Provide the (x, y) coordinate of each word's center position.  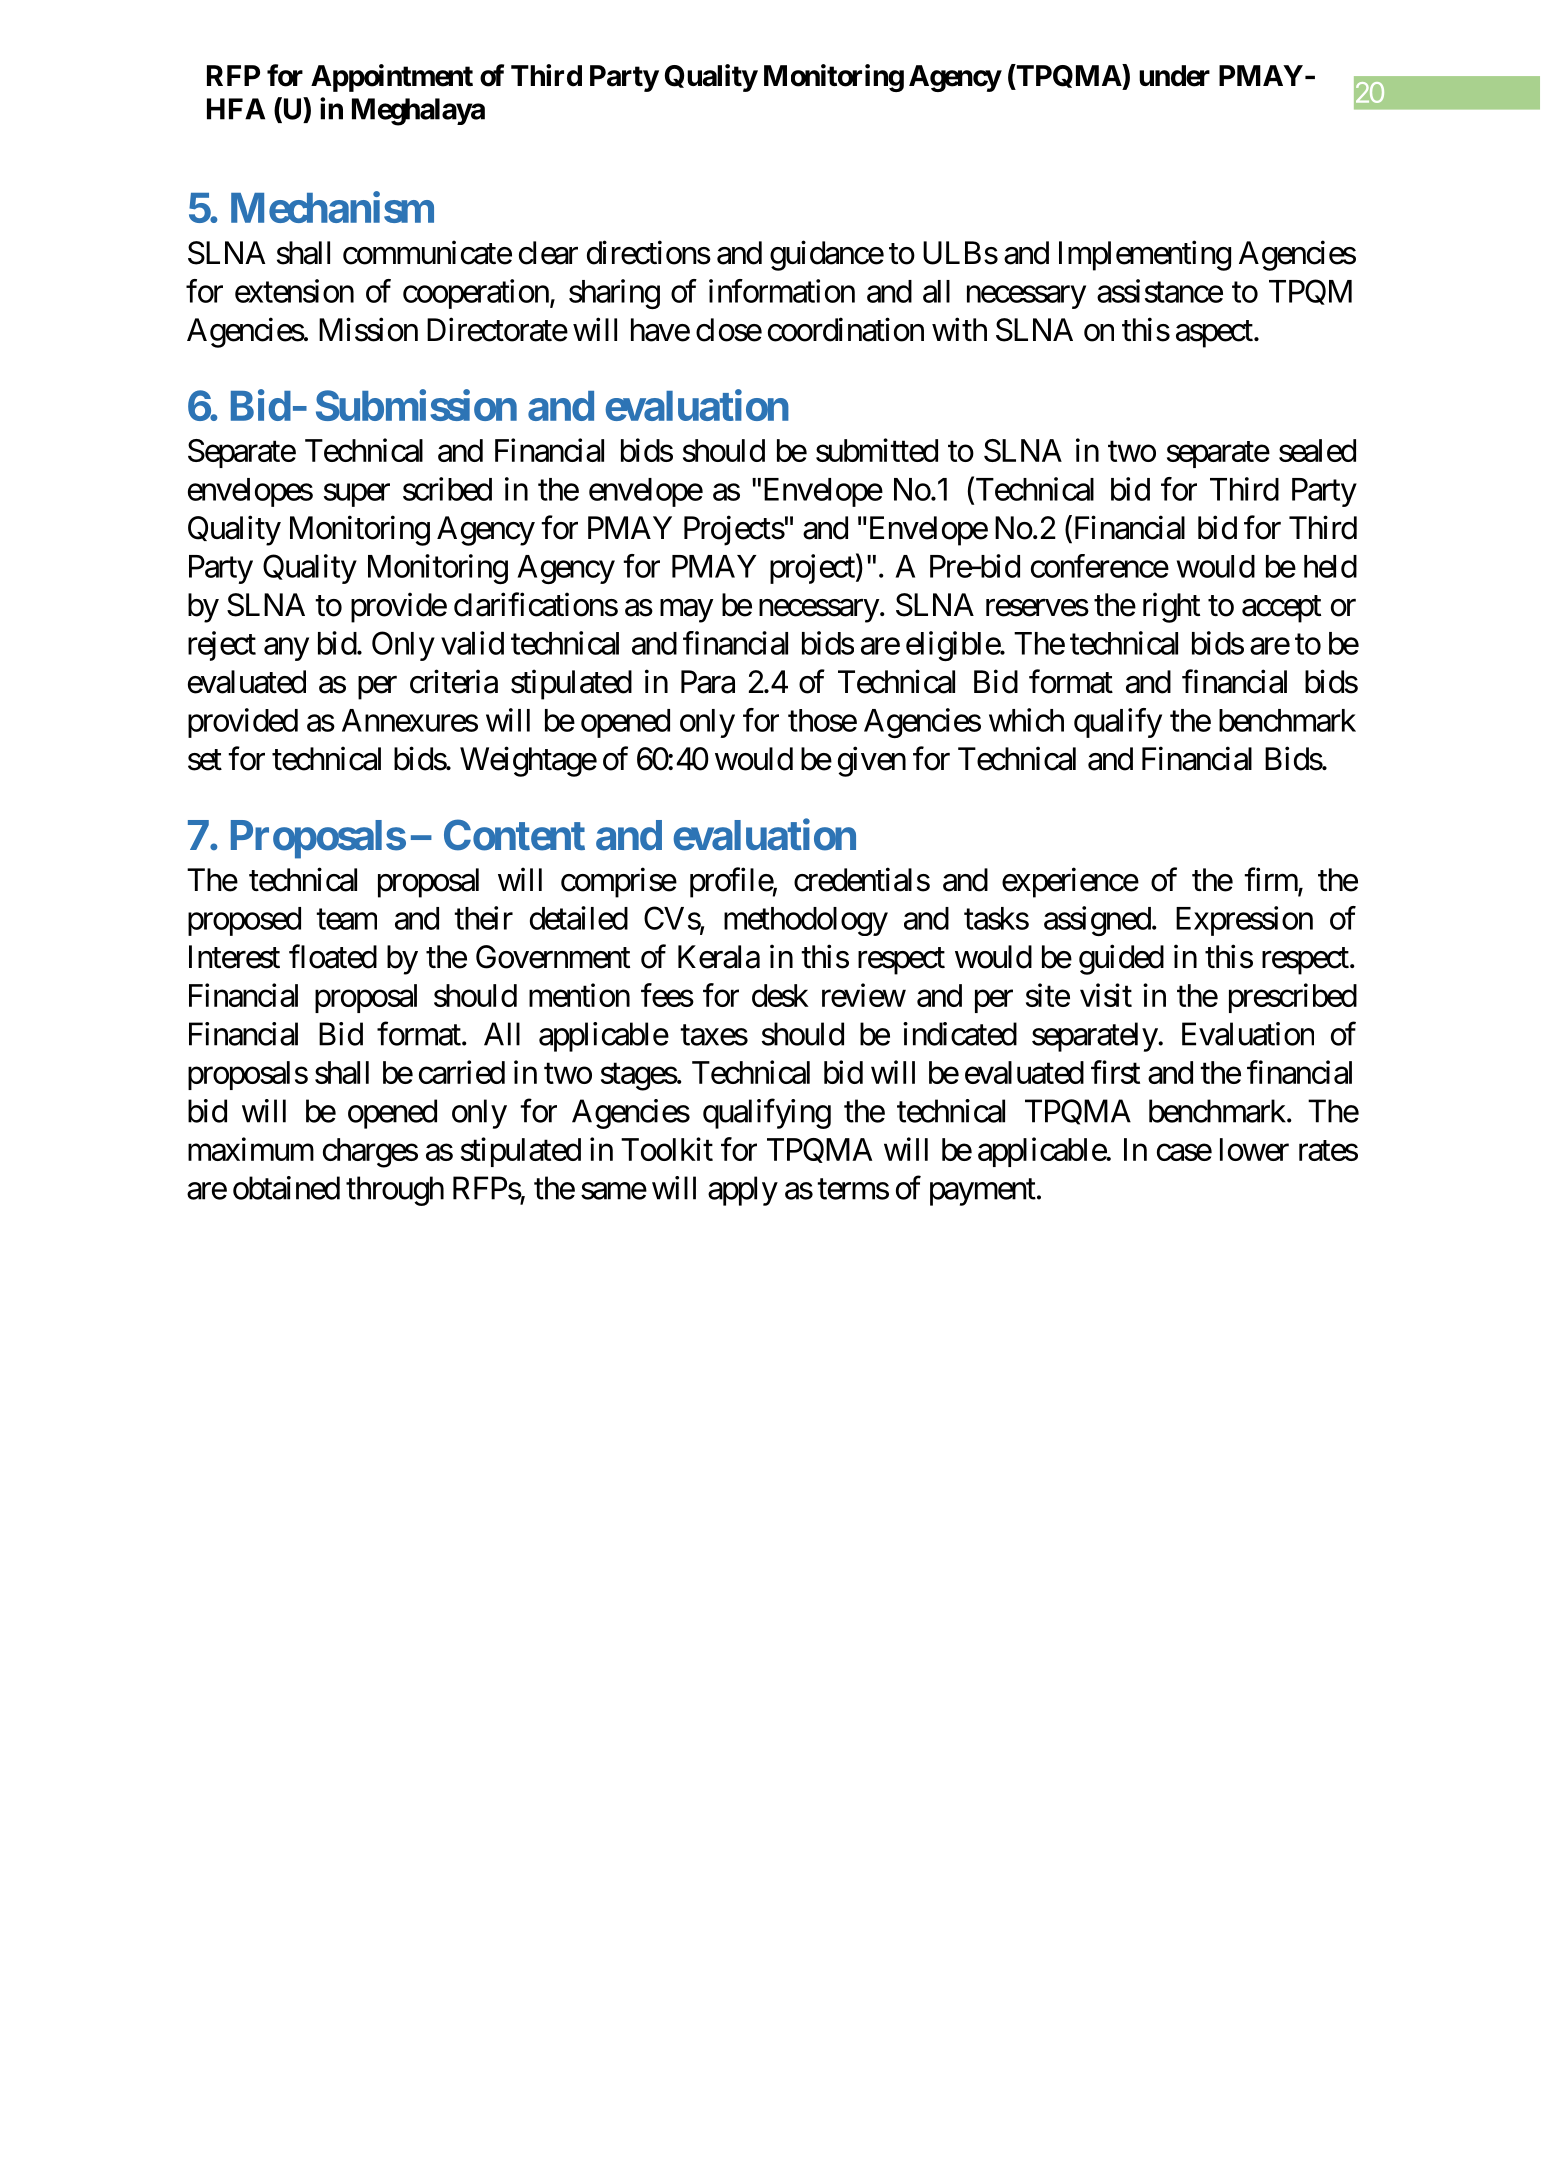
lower (1254, 1149)
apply (743, 1191)
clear (548, 253)
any (286, 649)
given (872, 761)
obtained (286, 1188)
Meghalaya (418, 112)
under (1174, 76)
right (1171, 607)
